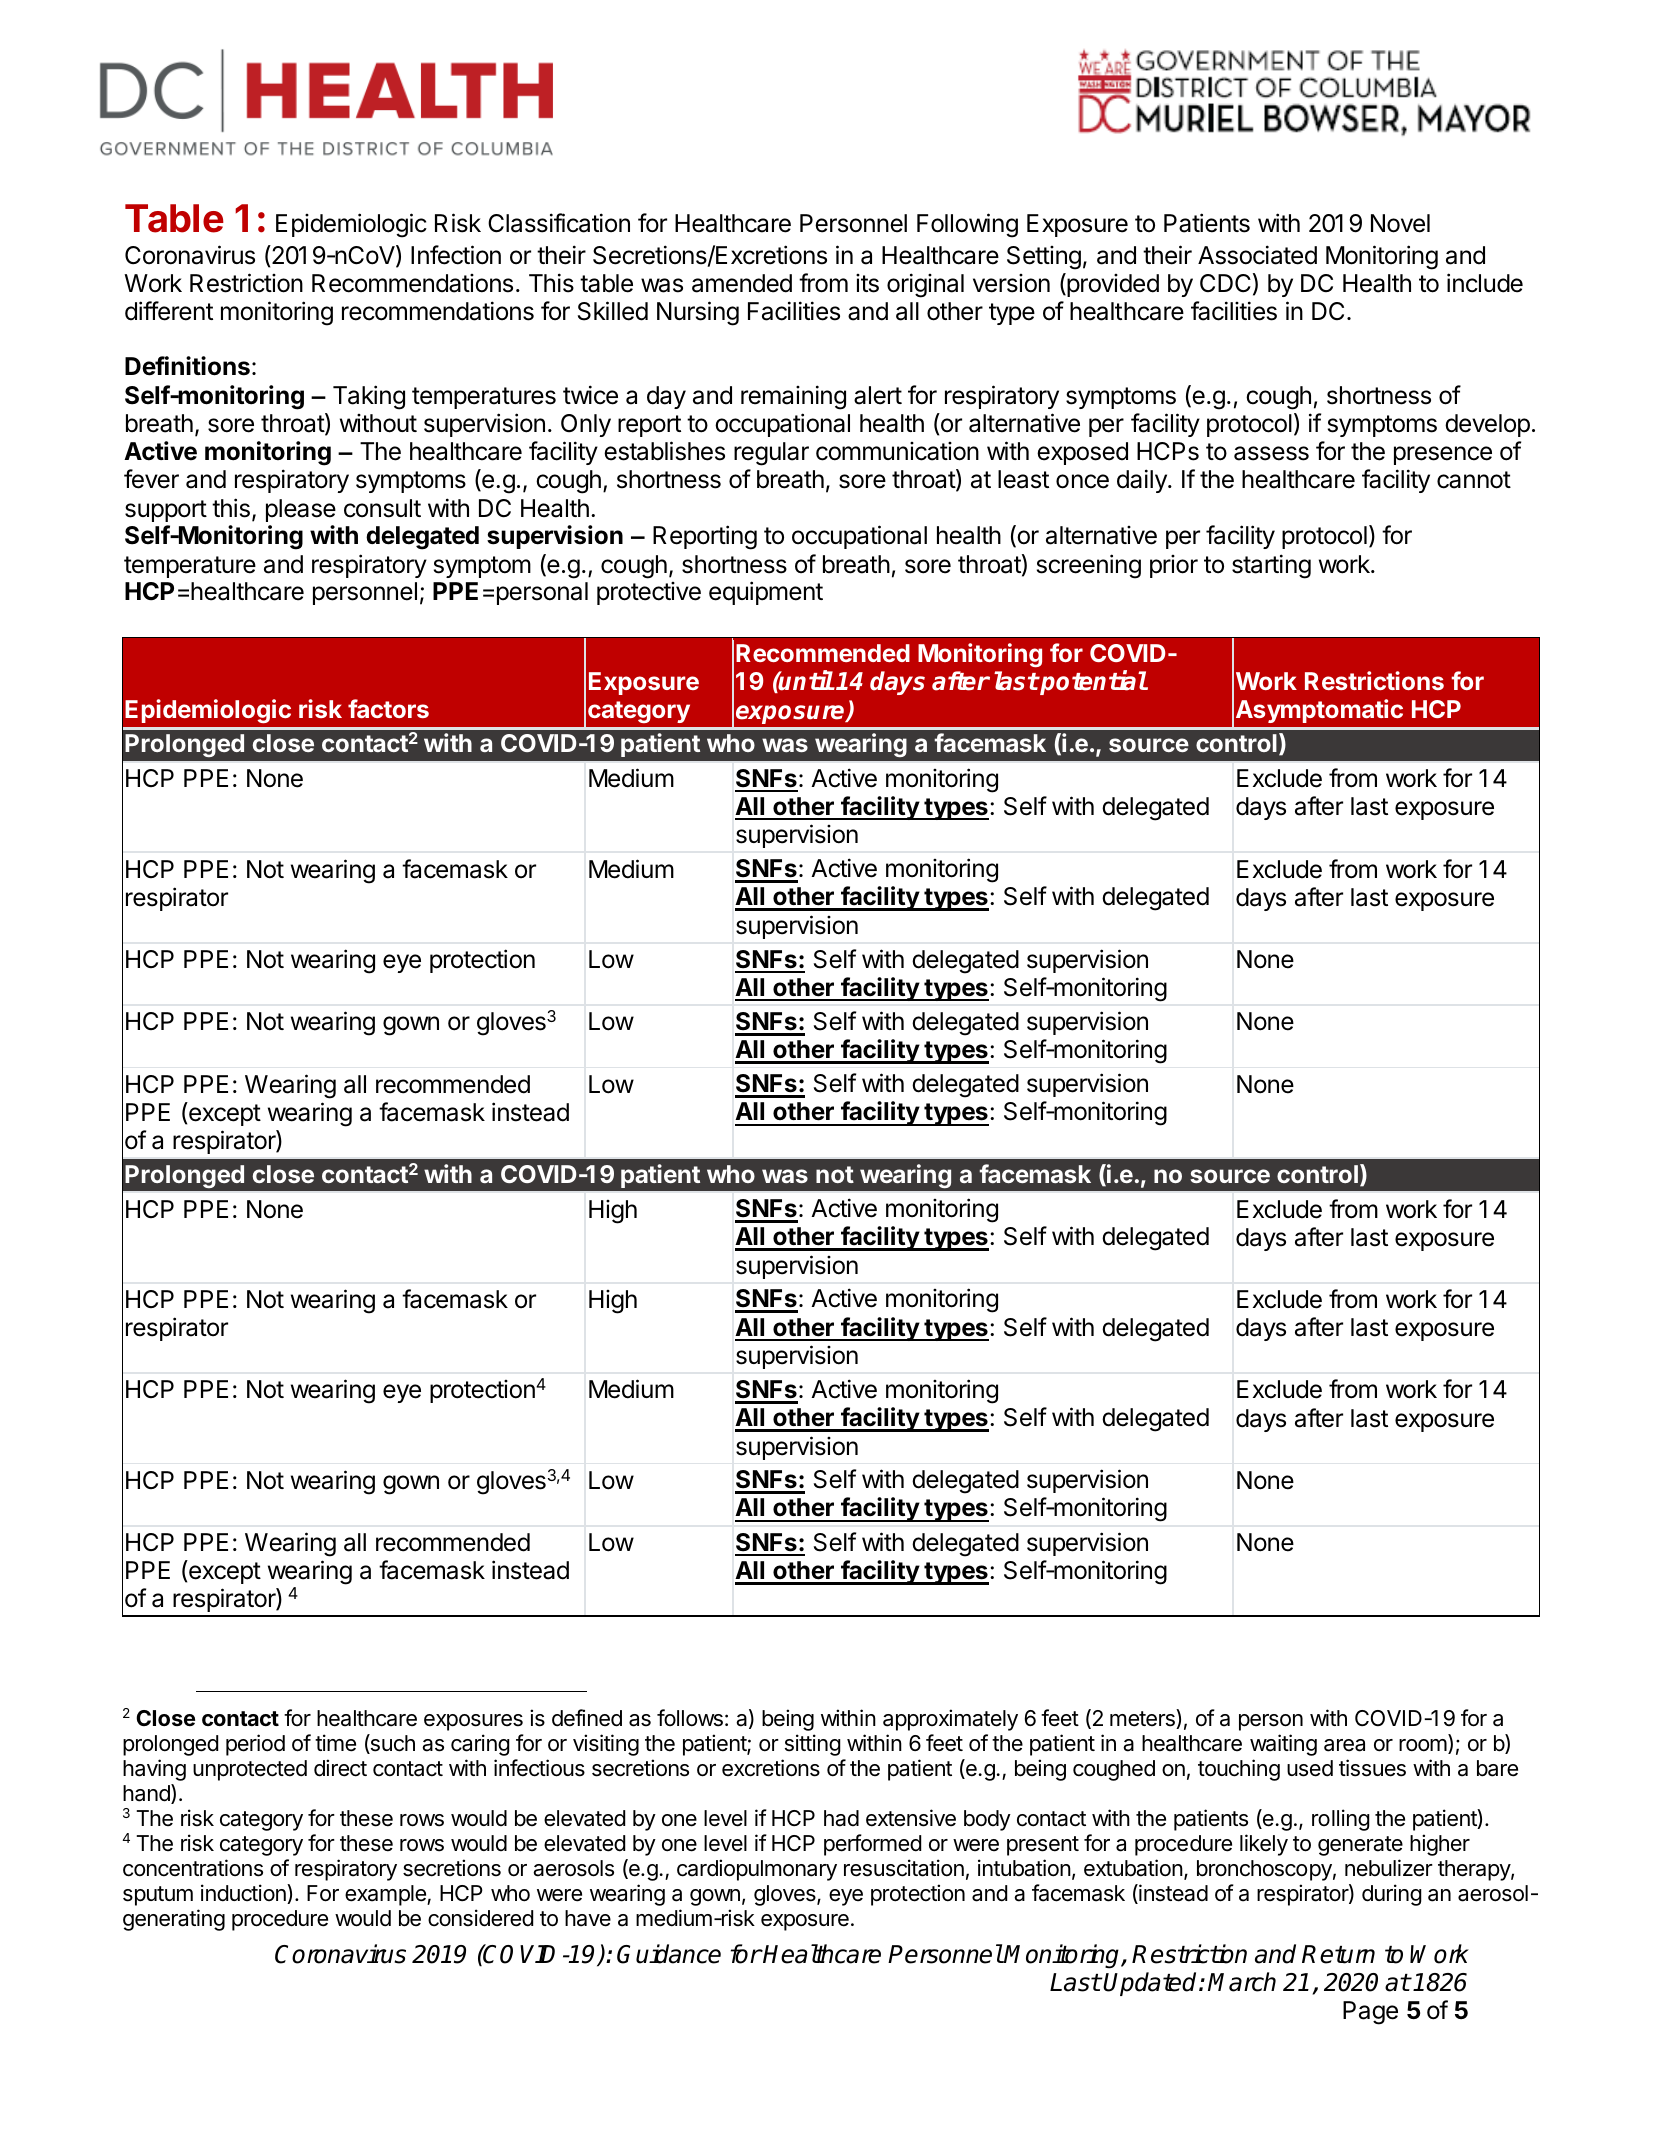 This screenshot has width=1662, height=2151. What do you see at coordinates (244, 1894) in the screenshot?
I see `induction` at bounding box center [244, 1894].
